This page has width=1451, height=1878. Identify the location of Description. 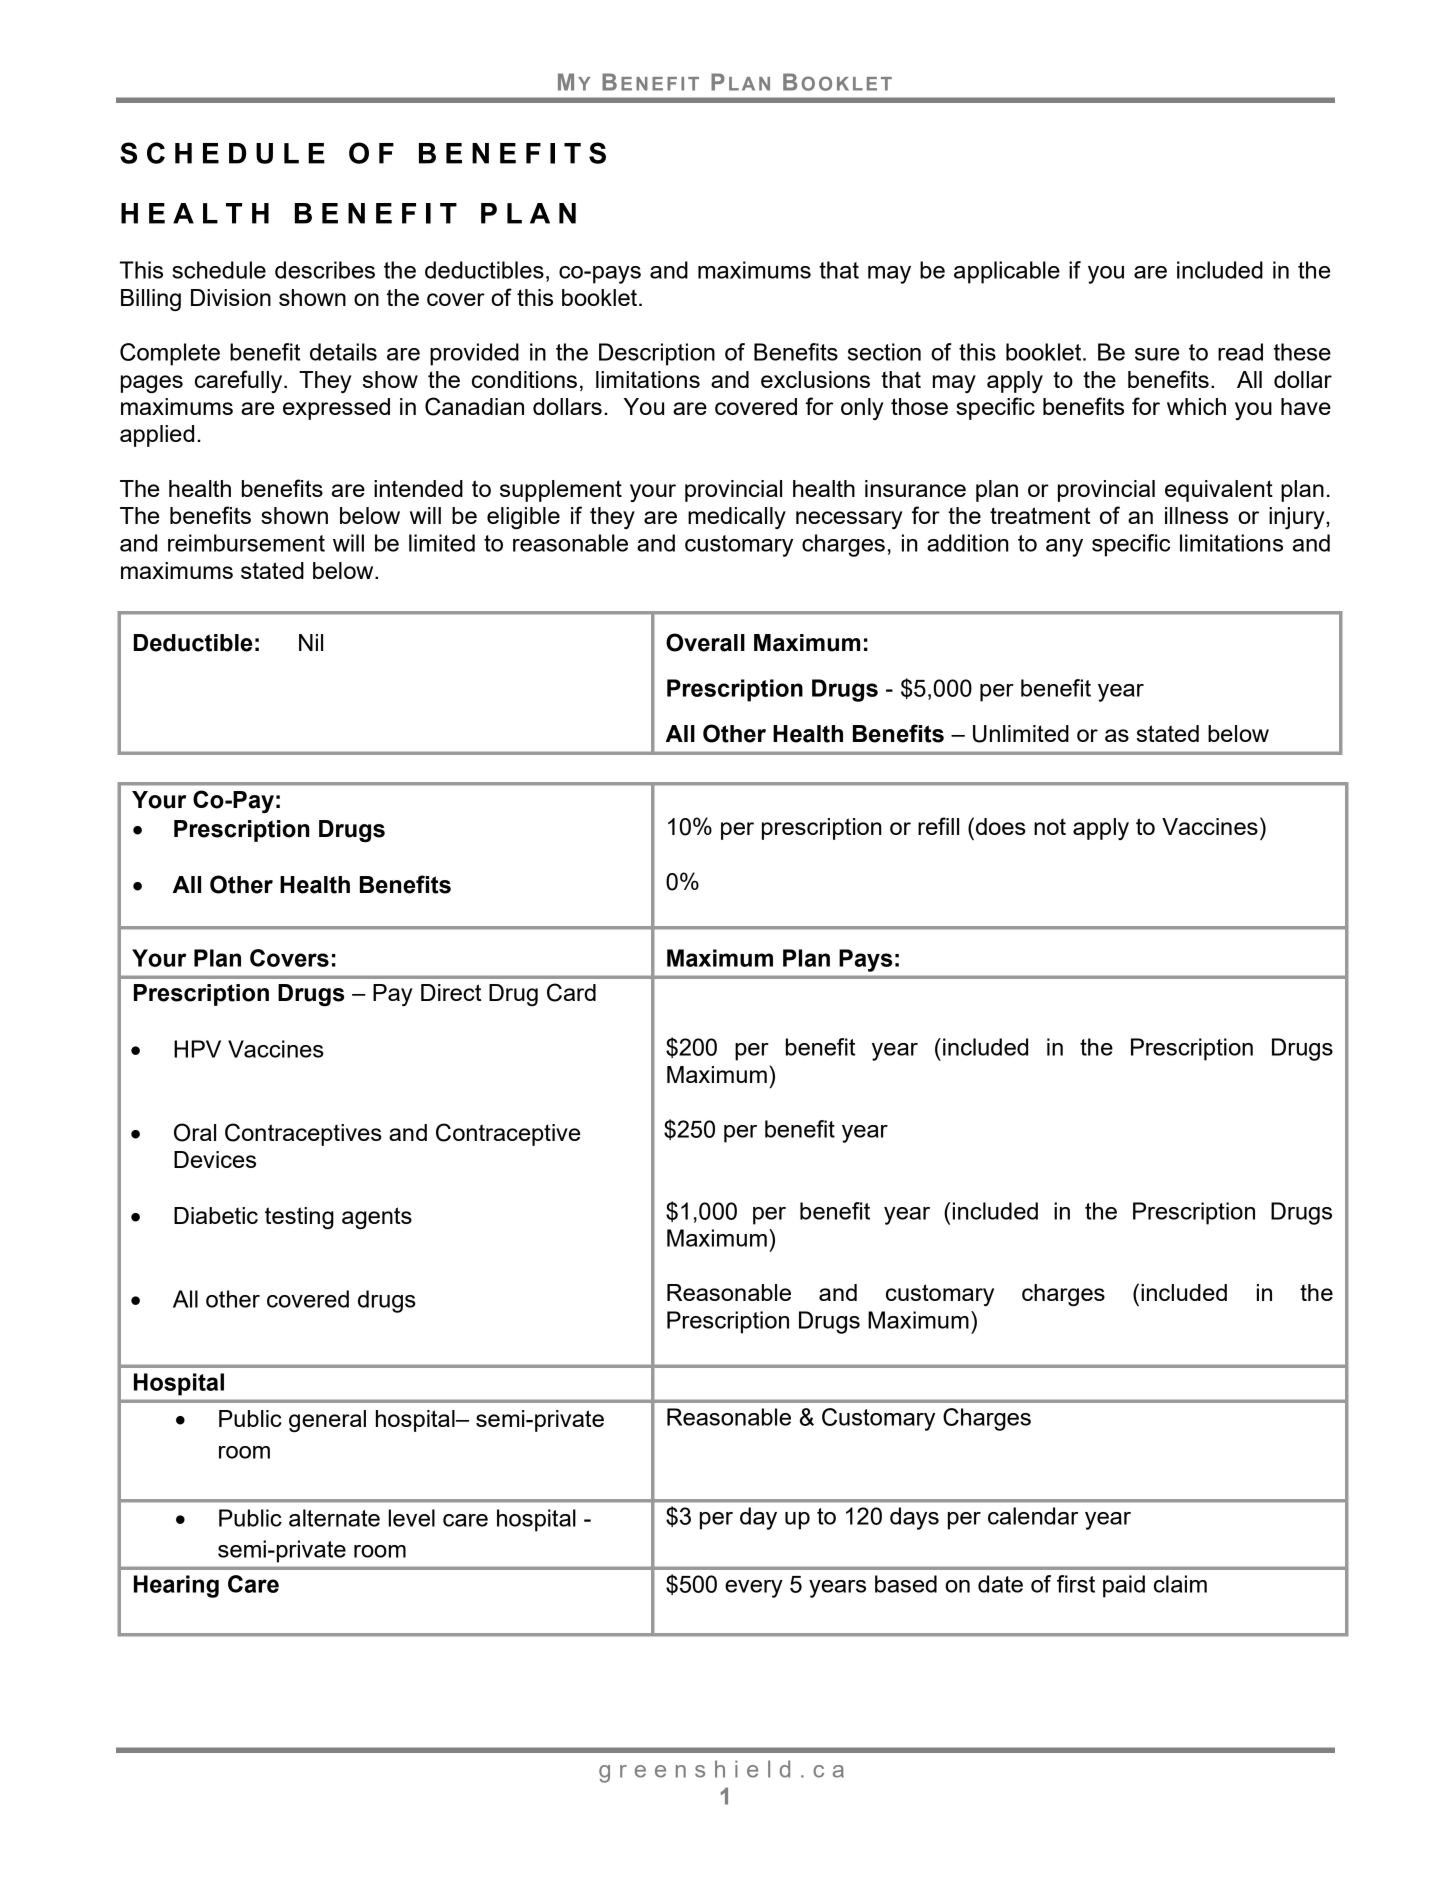
(657, 354).
